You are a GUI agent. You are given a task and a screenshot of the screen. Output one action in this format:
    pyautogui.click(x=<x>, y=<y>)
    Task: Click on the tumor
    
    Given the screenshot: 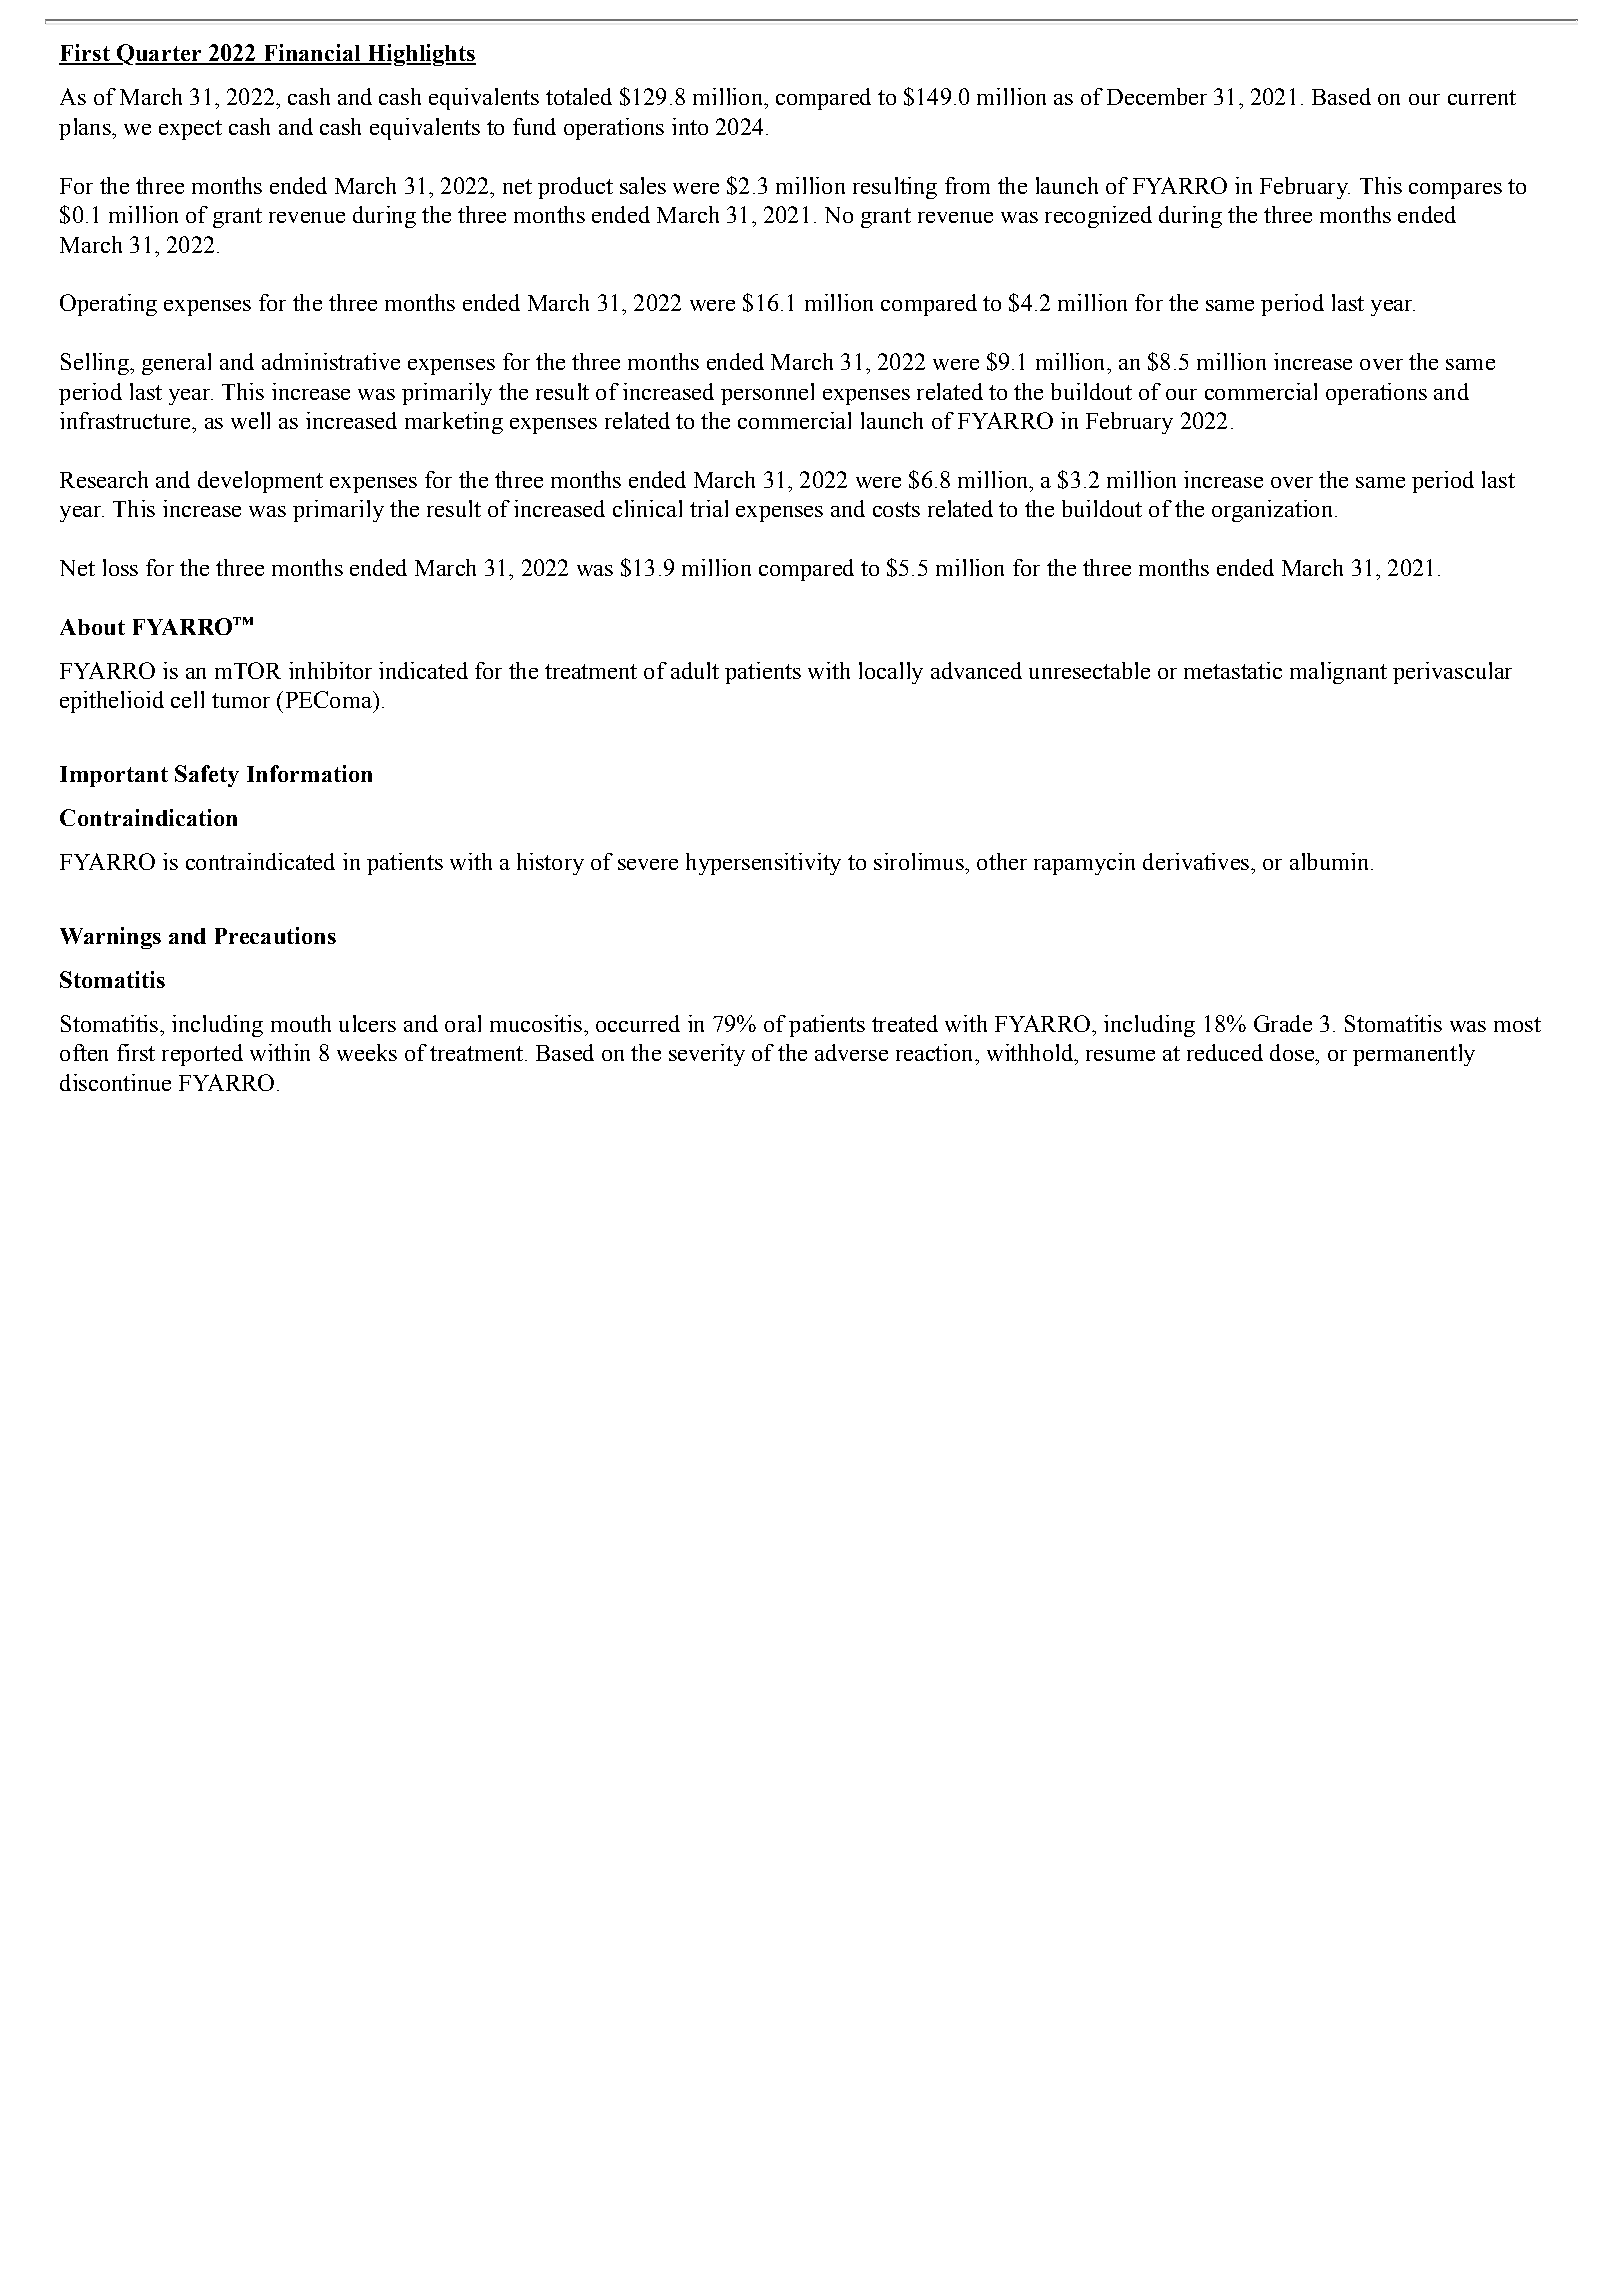 What is the action you would take?
    pyautogui.click(x=241, y=700)
